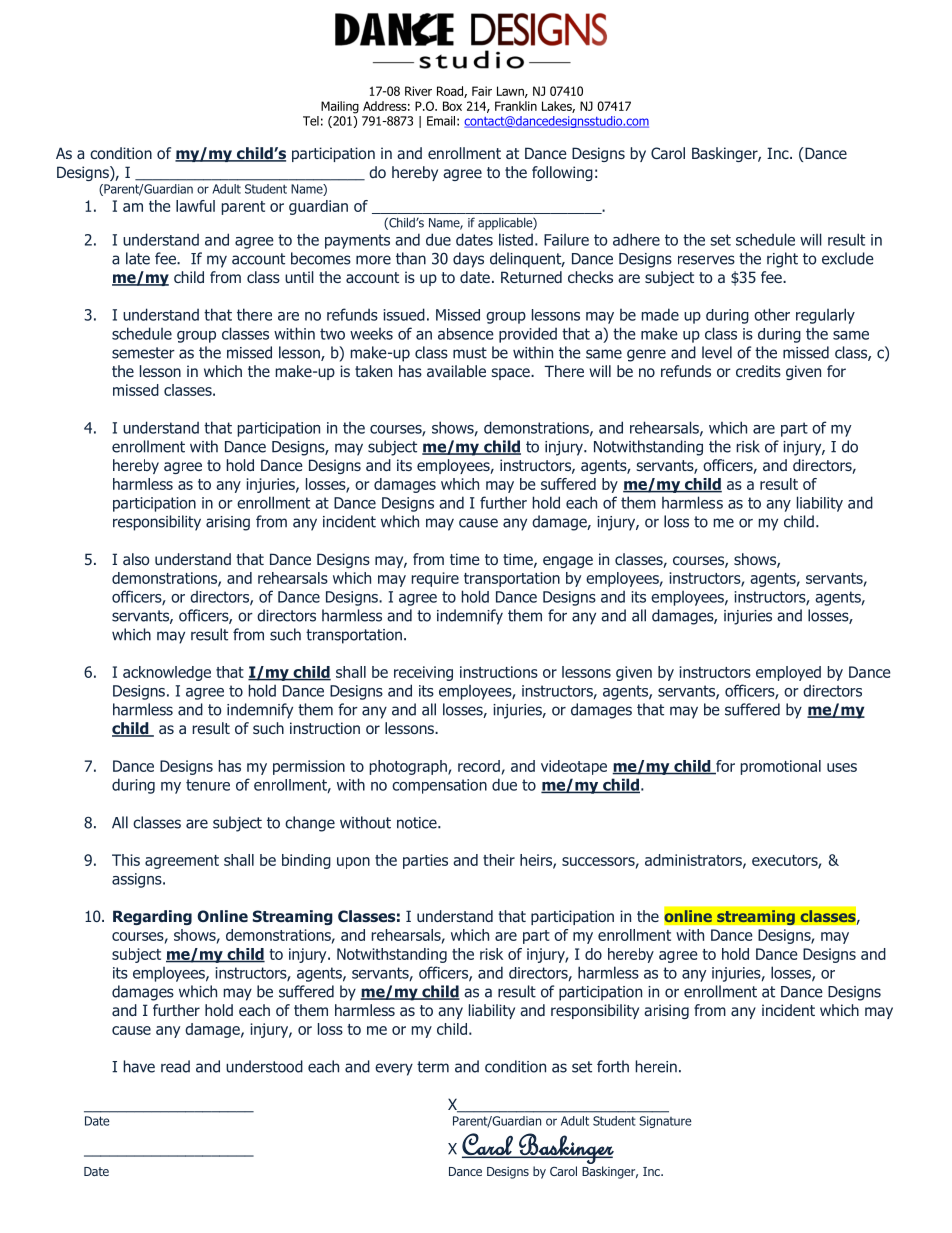 This screenshot has width=952, height=1233. Describe the element at coordinates (479, 766) in the screenshot. I see `record` at that location.
